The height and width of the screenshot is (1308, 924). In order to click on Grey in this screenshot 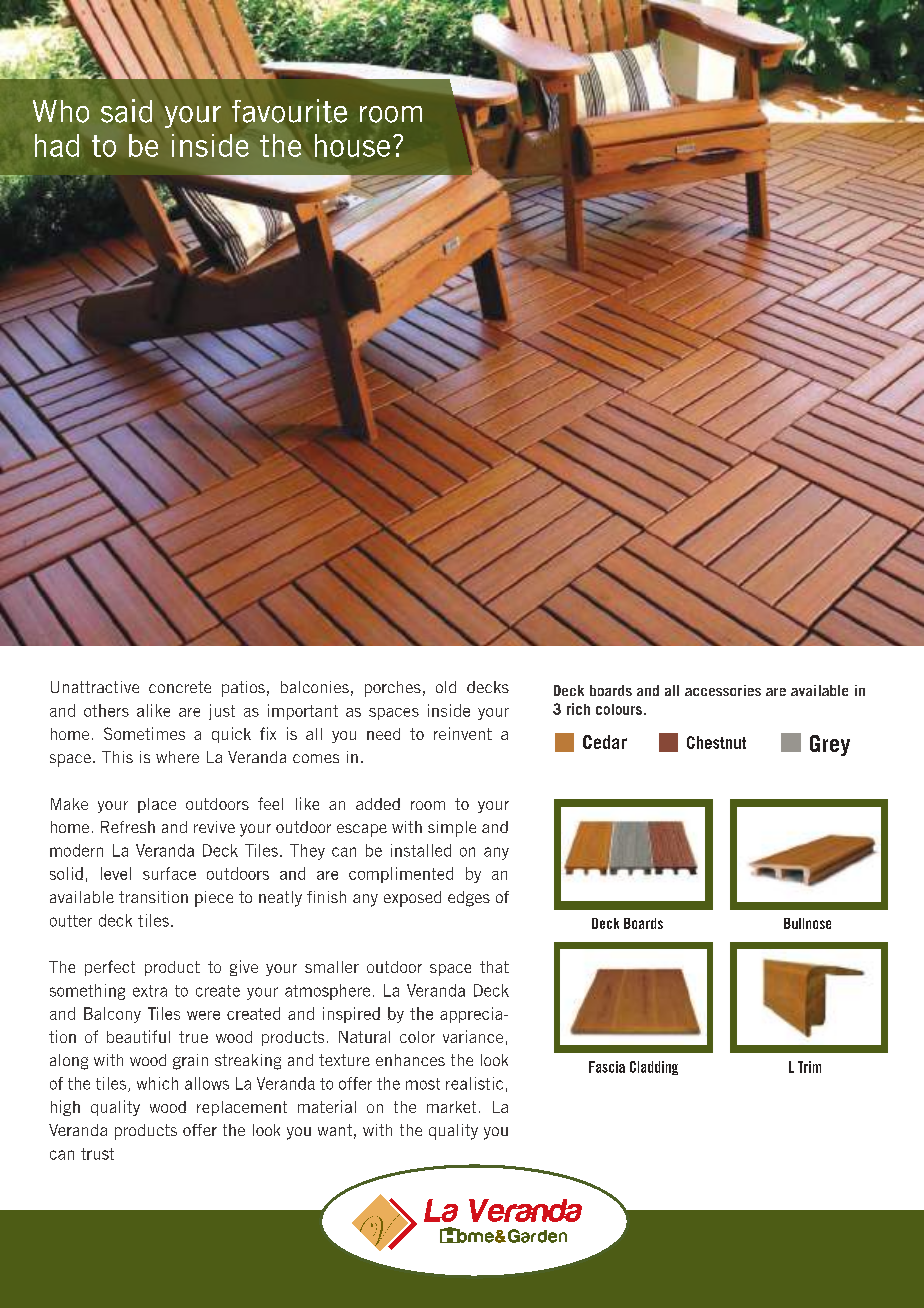, I will do `click(830, 745)`.
